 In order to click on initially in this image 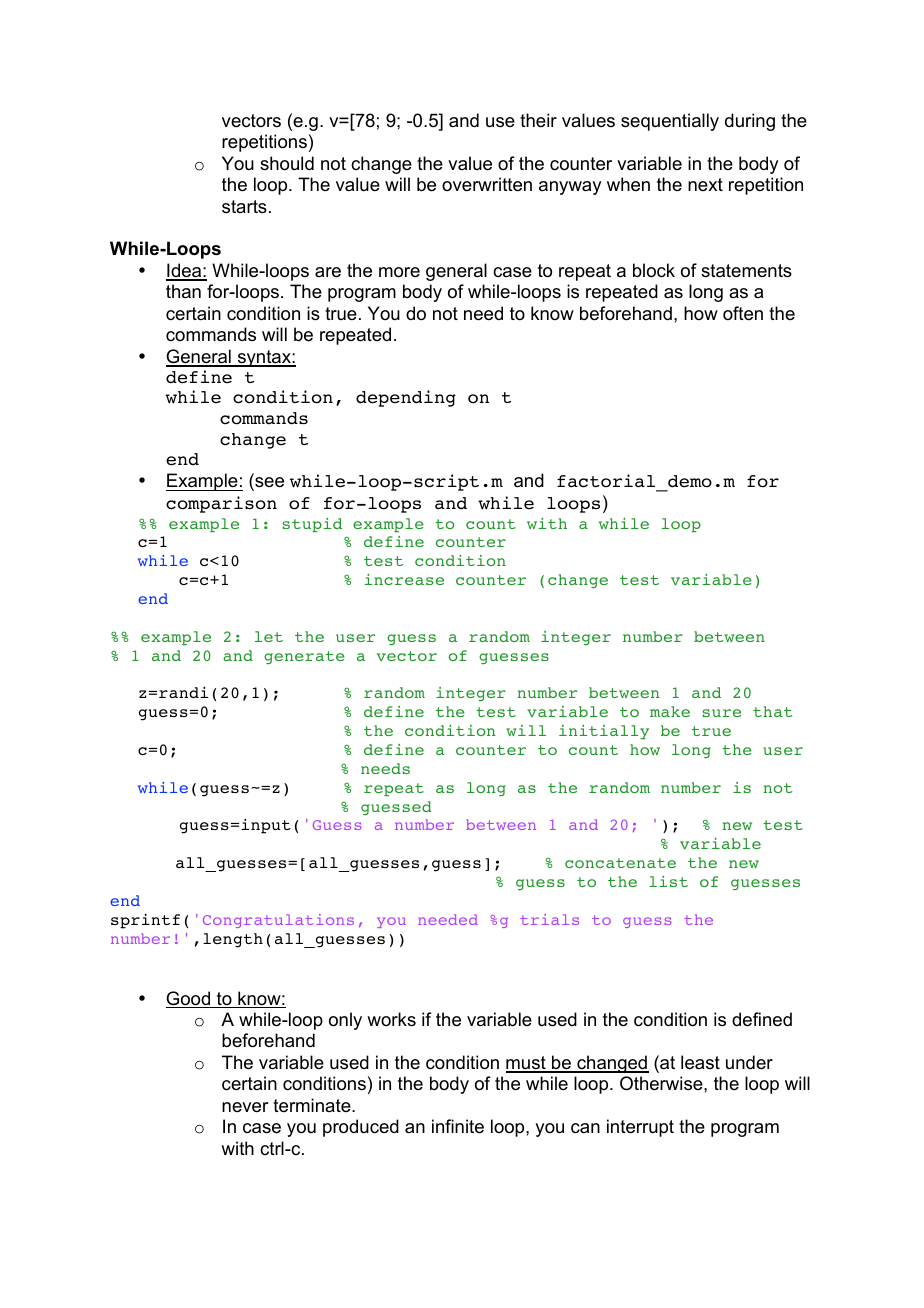, I will do `click(604, 732)`.
